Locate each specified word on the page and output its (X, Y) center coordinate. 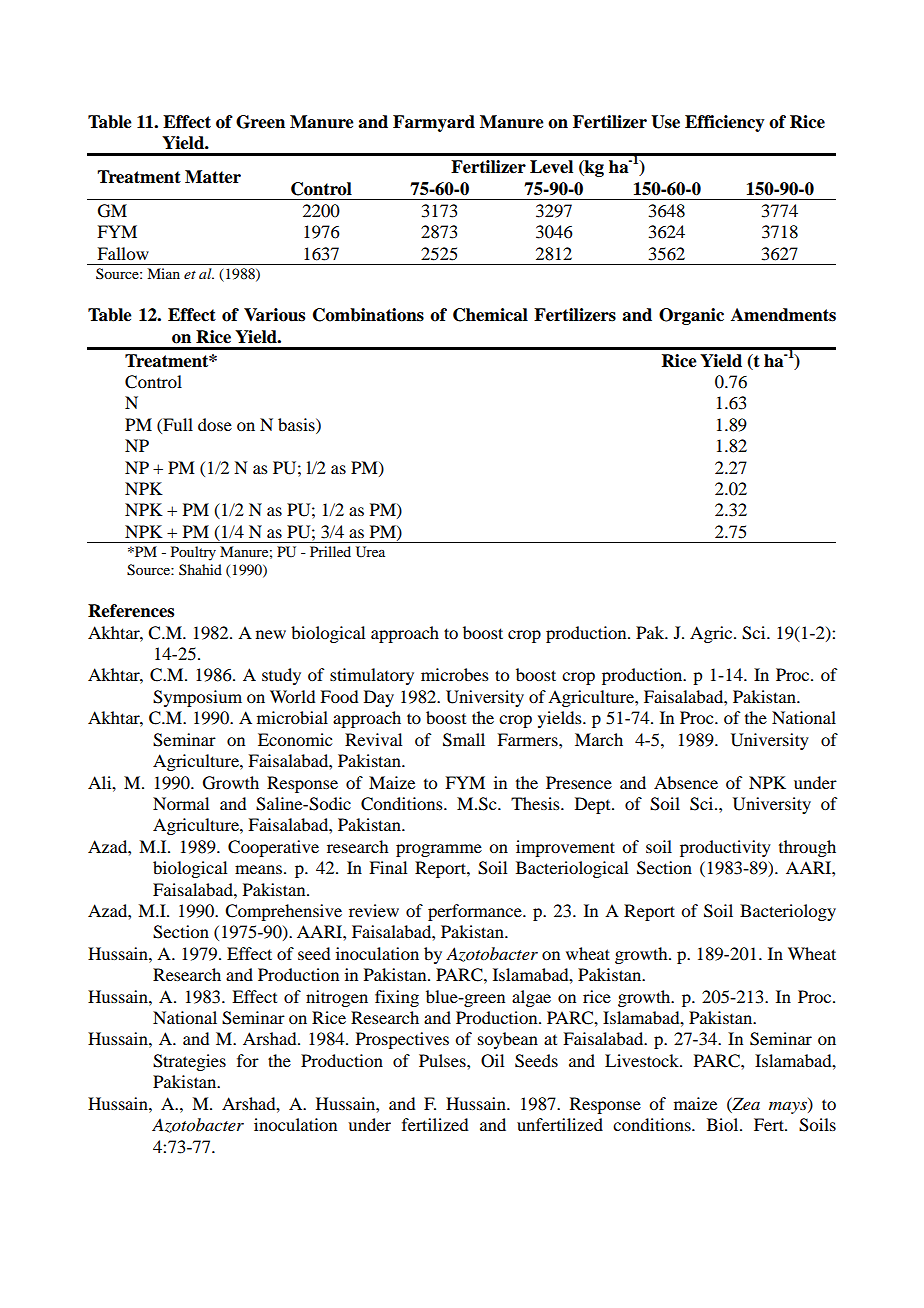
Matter (213, 177)
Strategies (189, 1062)
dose (215, 424)
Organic (691, 316)
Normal (181, 803)
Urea (370, 552)
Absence (686, 782)
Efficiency (725, 123)
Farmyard (434, 123)
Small (464, 740)
